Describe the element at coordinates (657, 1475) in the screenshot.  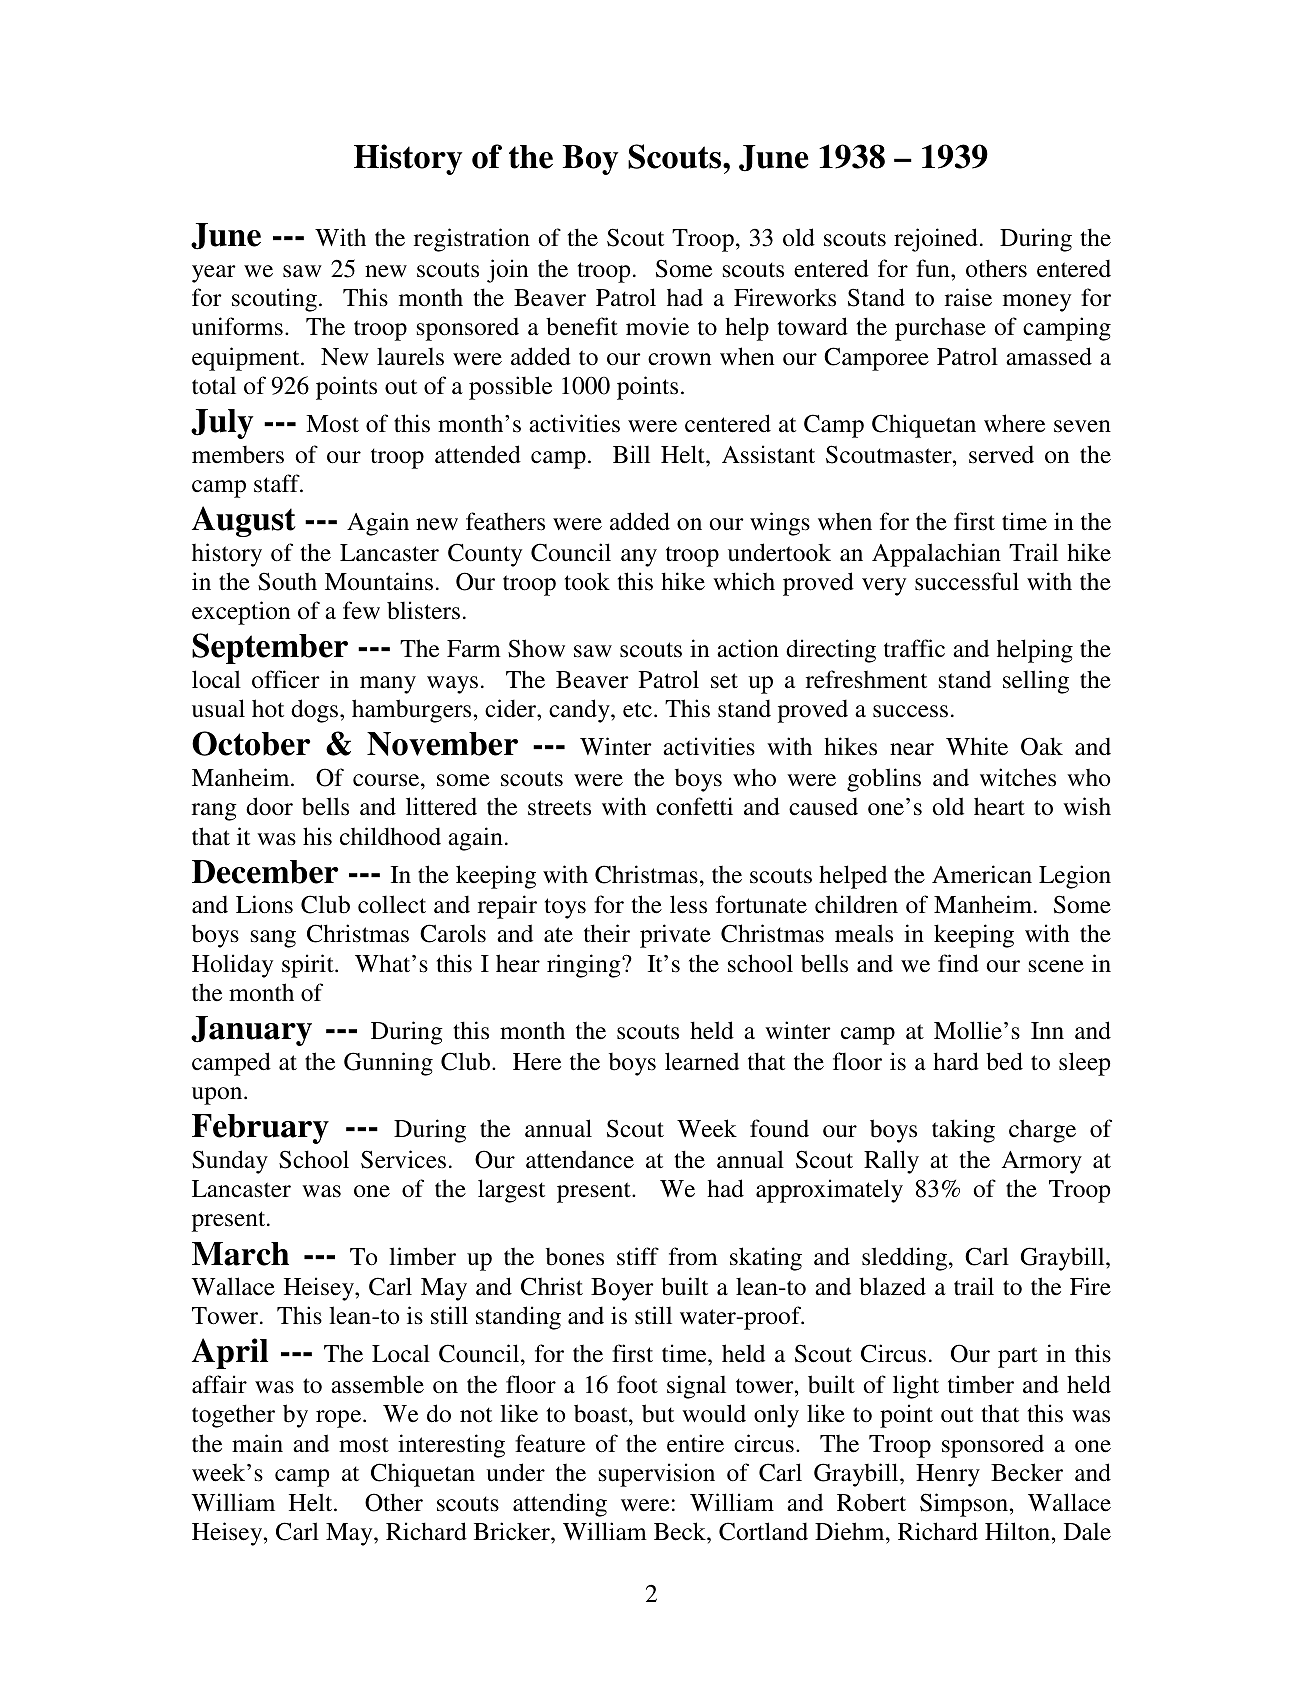
I see `supervision` at that location.
